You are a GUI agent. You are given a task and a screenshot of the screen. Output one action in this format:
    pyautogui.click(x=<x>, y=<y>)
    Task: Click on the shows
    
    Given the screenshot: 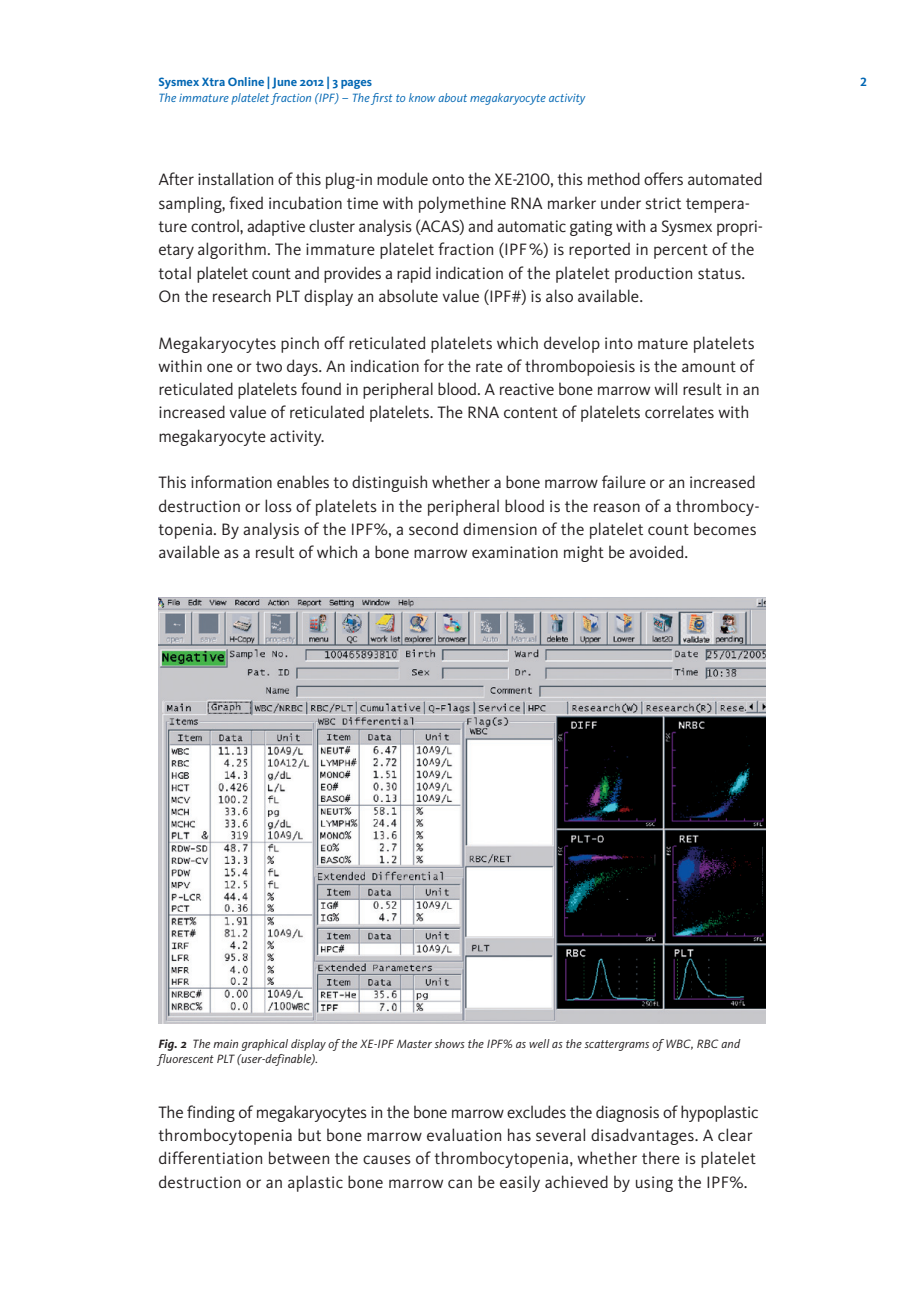 What is the action you would take?
    pyautogui.click(x=449, y=1043)
